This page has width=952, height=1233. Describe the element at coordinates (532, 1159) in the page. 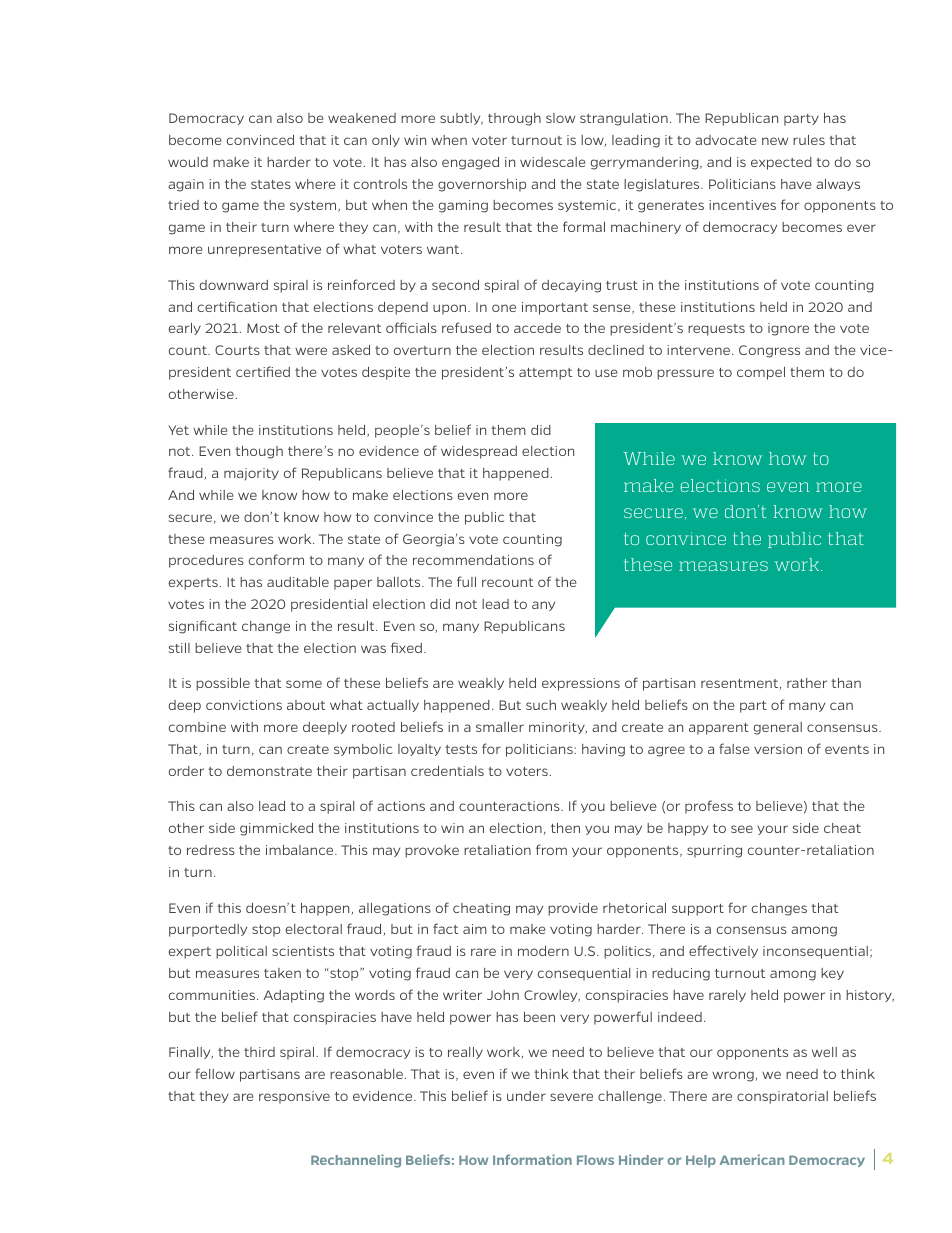

I see `Information` at that location.
